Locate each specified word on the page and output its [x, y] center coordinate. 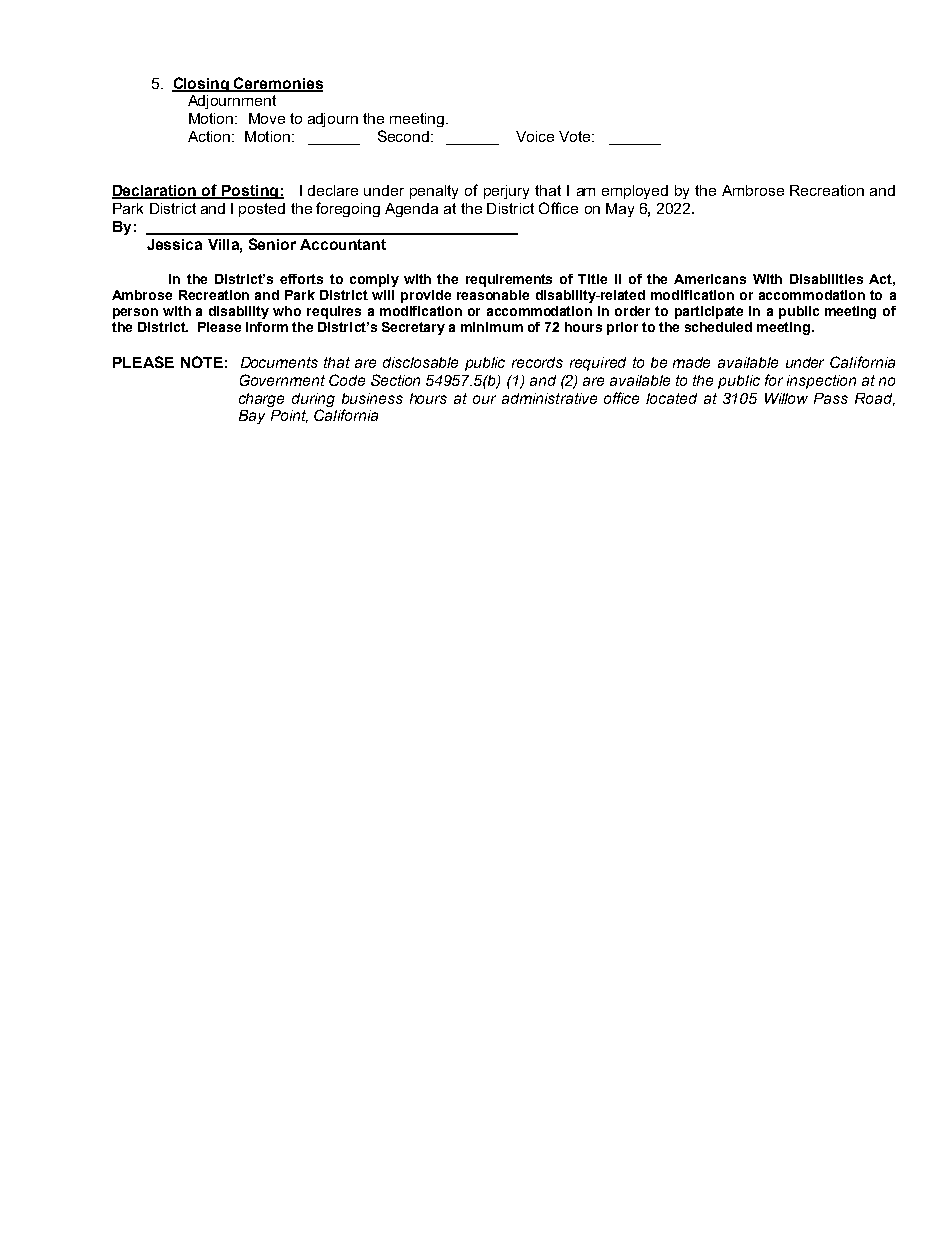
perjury [506, 192]
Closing [201, 84]
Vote [576, 136]
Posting [250, 192]
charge [261, 400]
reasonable [493, 295]
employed [635, 192]
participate [709, 312]
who [287, 311]
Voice [535, 136]
